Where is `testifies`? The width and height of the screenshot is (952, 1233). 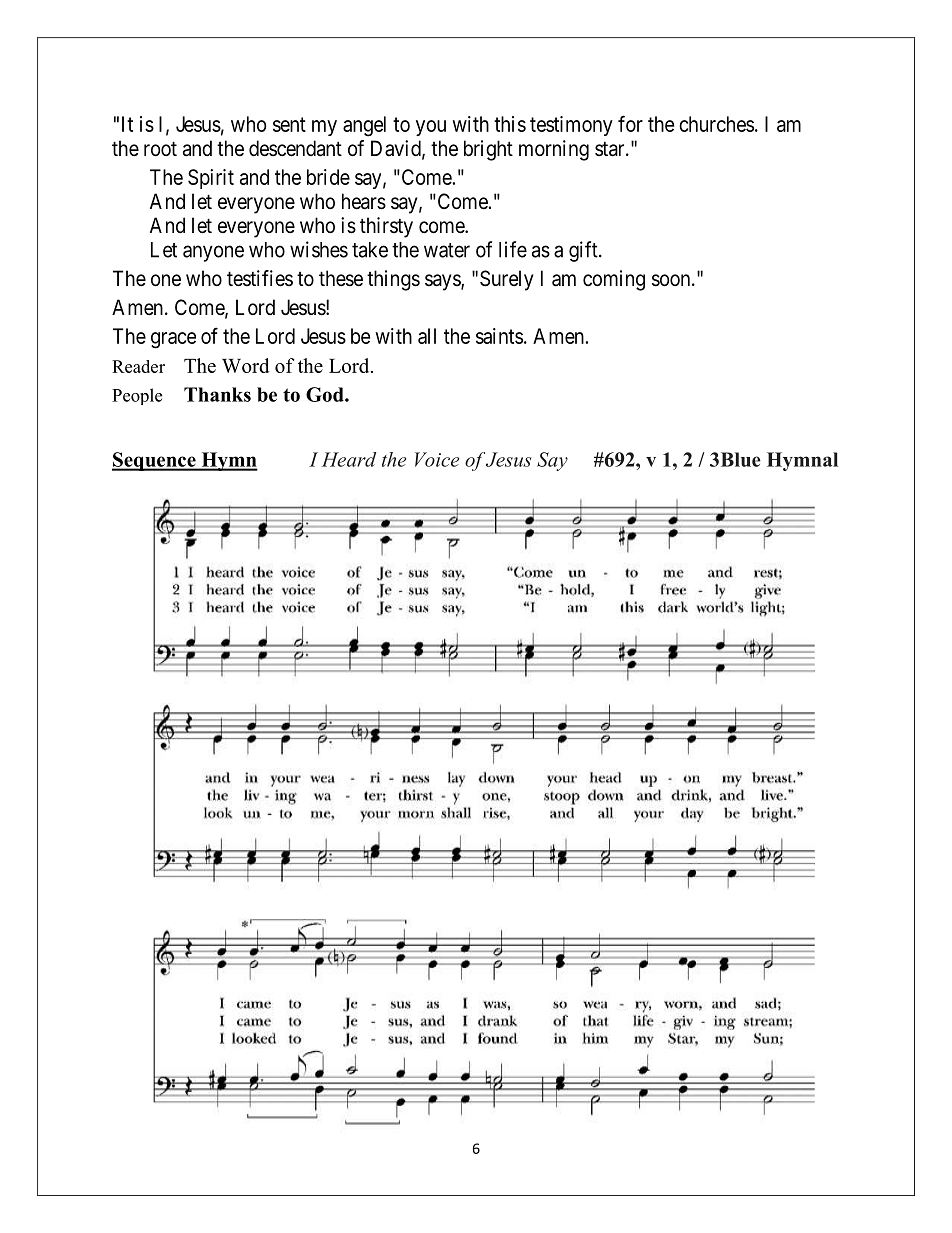
testifies is located at coordinates (260, 278).
